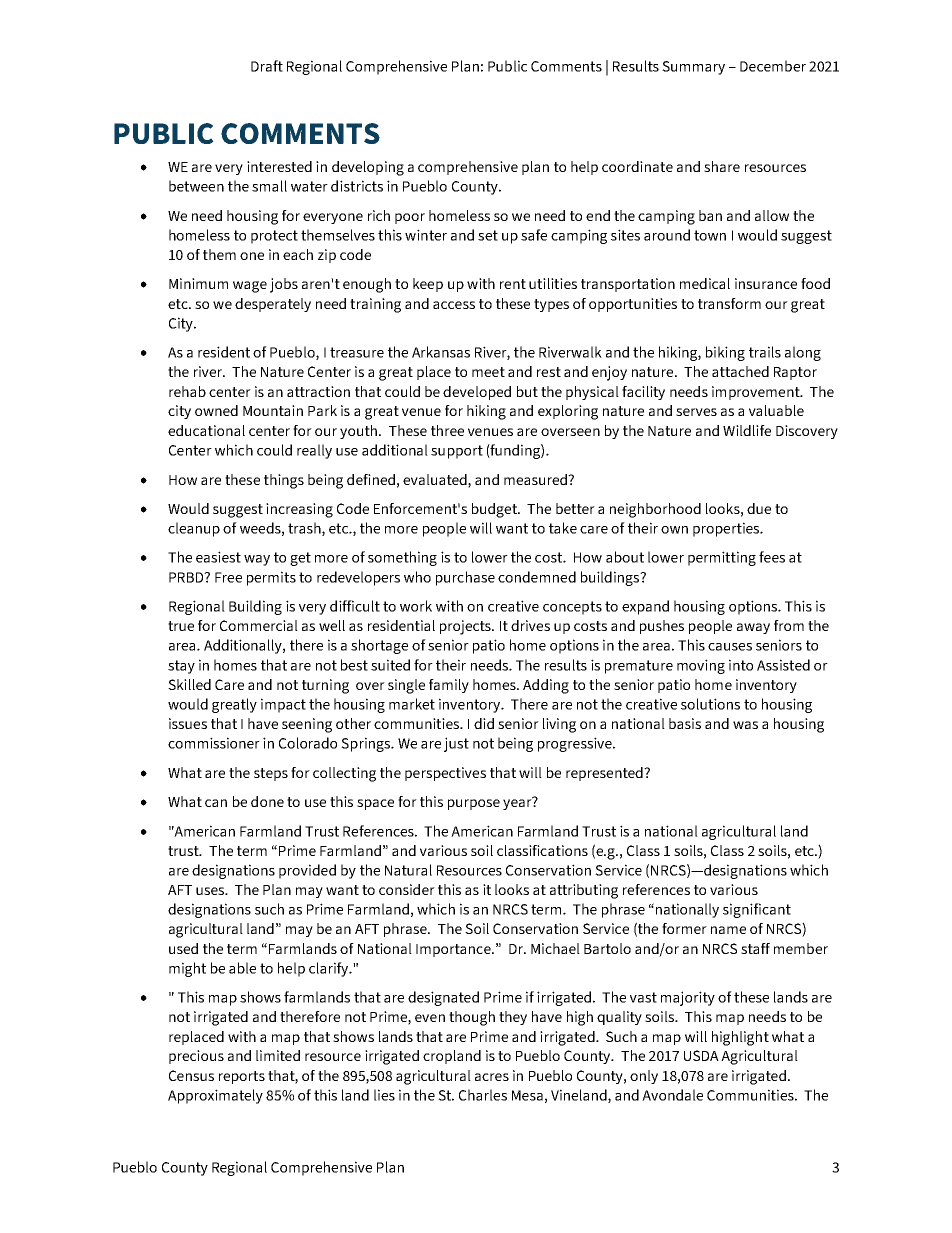 Image resolution: width=952 pixels, height=1233 pixels. What do you see at coordinates (725, 353) in the screenshot?
I see `biking` at bounding box center [725, 353].
